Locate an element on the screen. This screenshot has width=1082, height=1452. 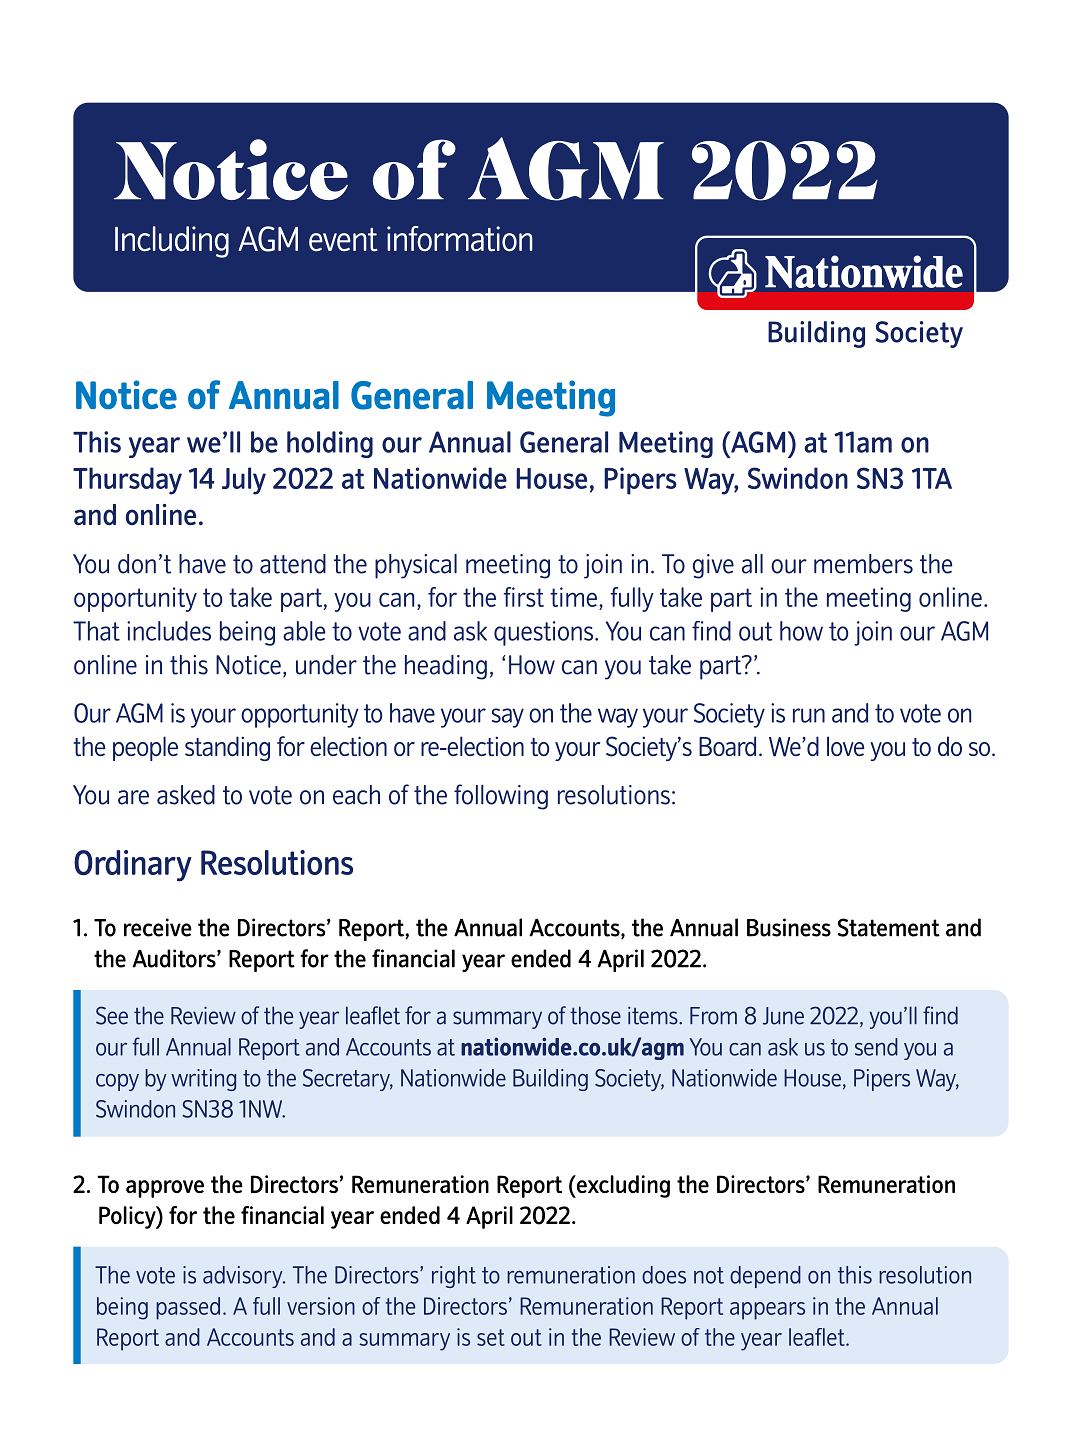
Including is located at coordinates (172, 242).
